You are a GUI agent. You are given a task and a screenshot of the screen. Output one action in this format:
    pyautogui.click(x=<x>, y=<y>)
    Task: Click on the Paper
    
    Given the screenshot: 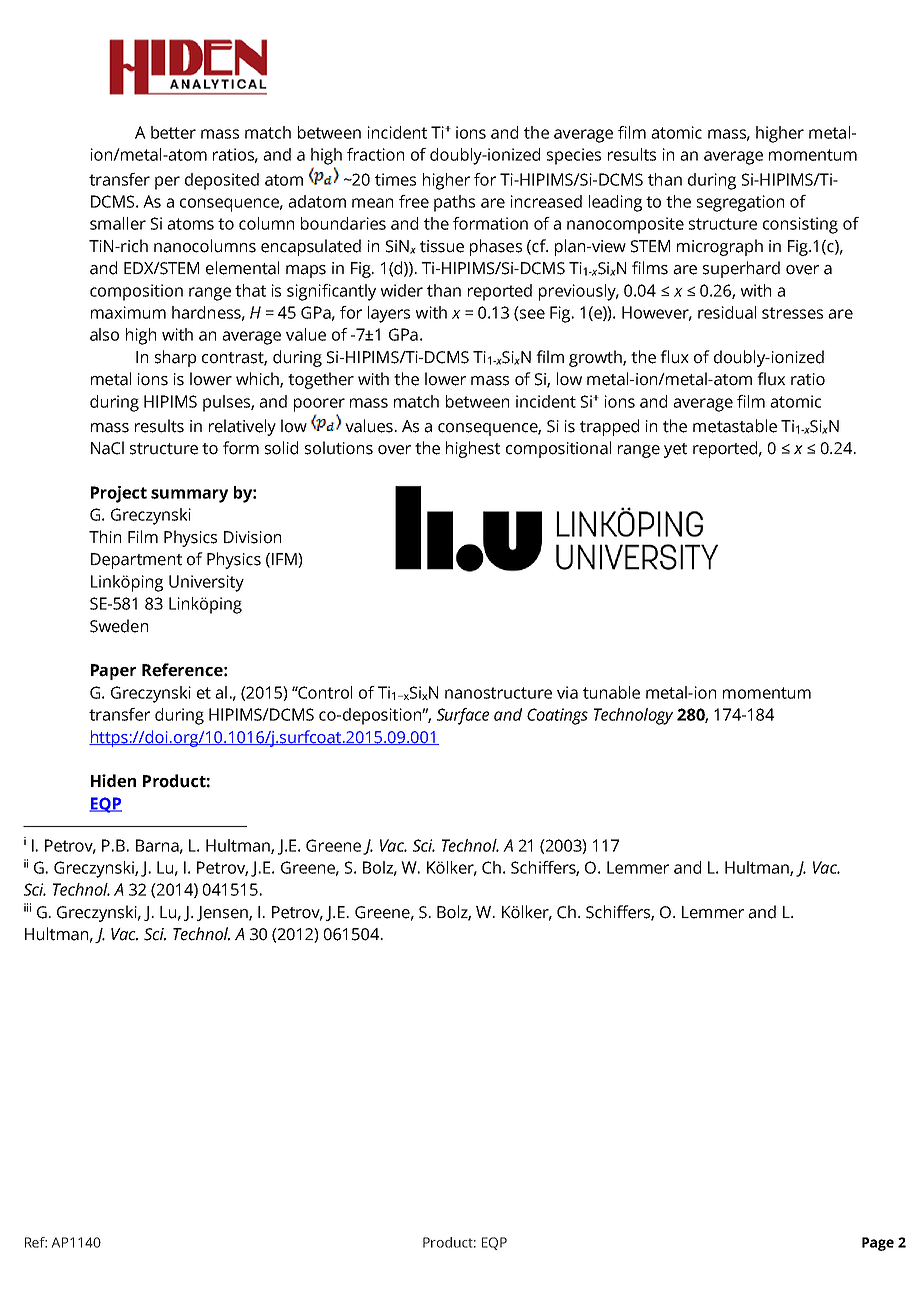 What is the action you would take?
    pyautogui.click(x=113, y=672)
